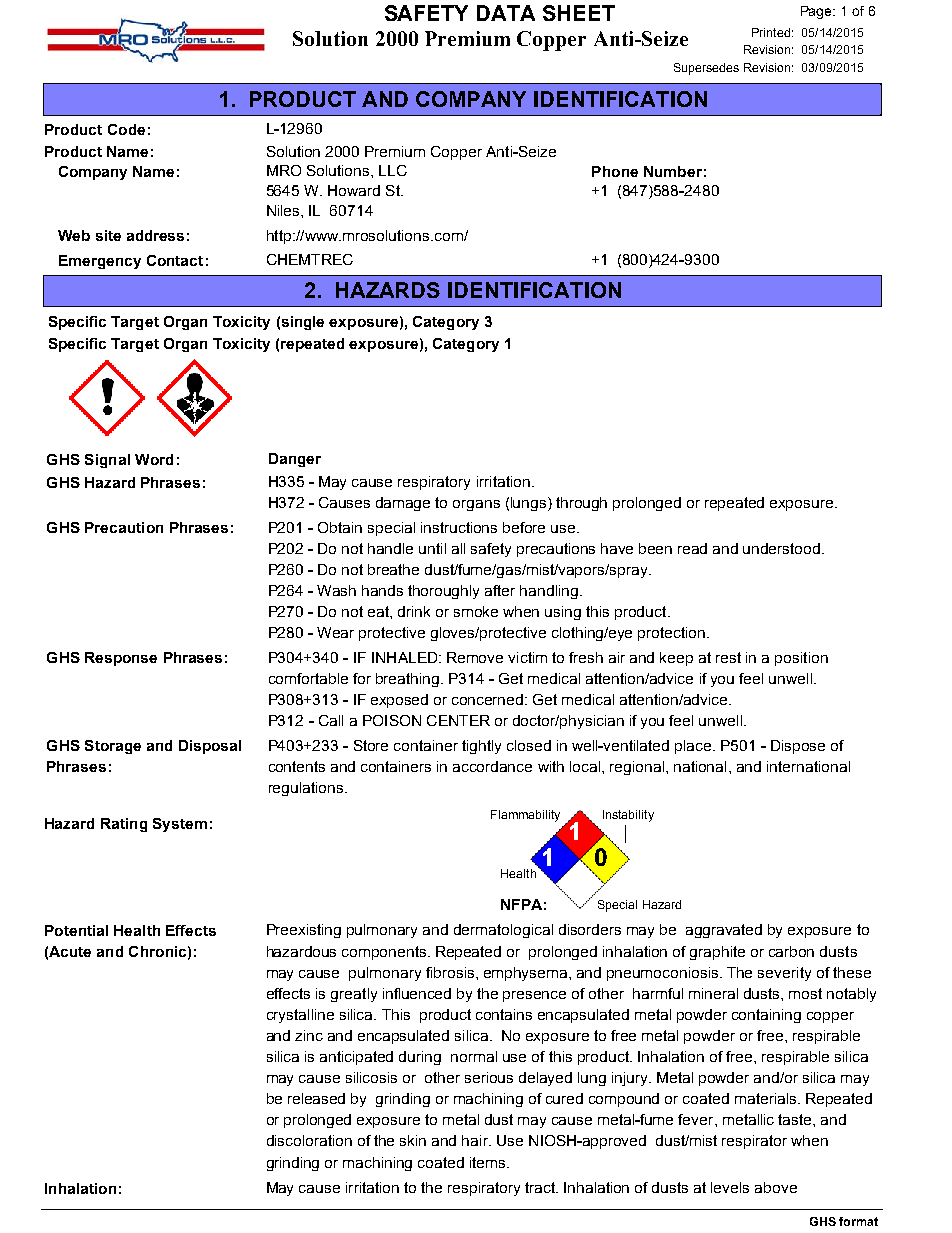 Image resolution: width=952 pixels, height=1233 pixels. Describe the element at coordinates (781, 548) in the screenshot. I see `understood` at that location.
